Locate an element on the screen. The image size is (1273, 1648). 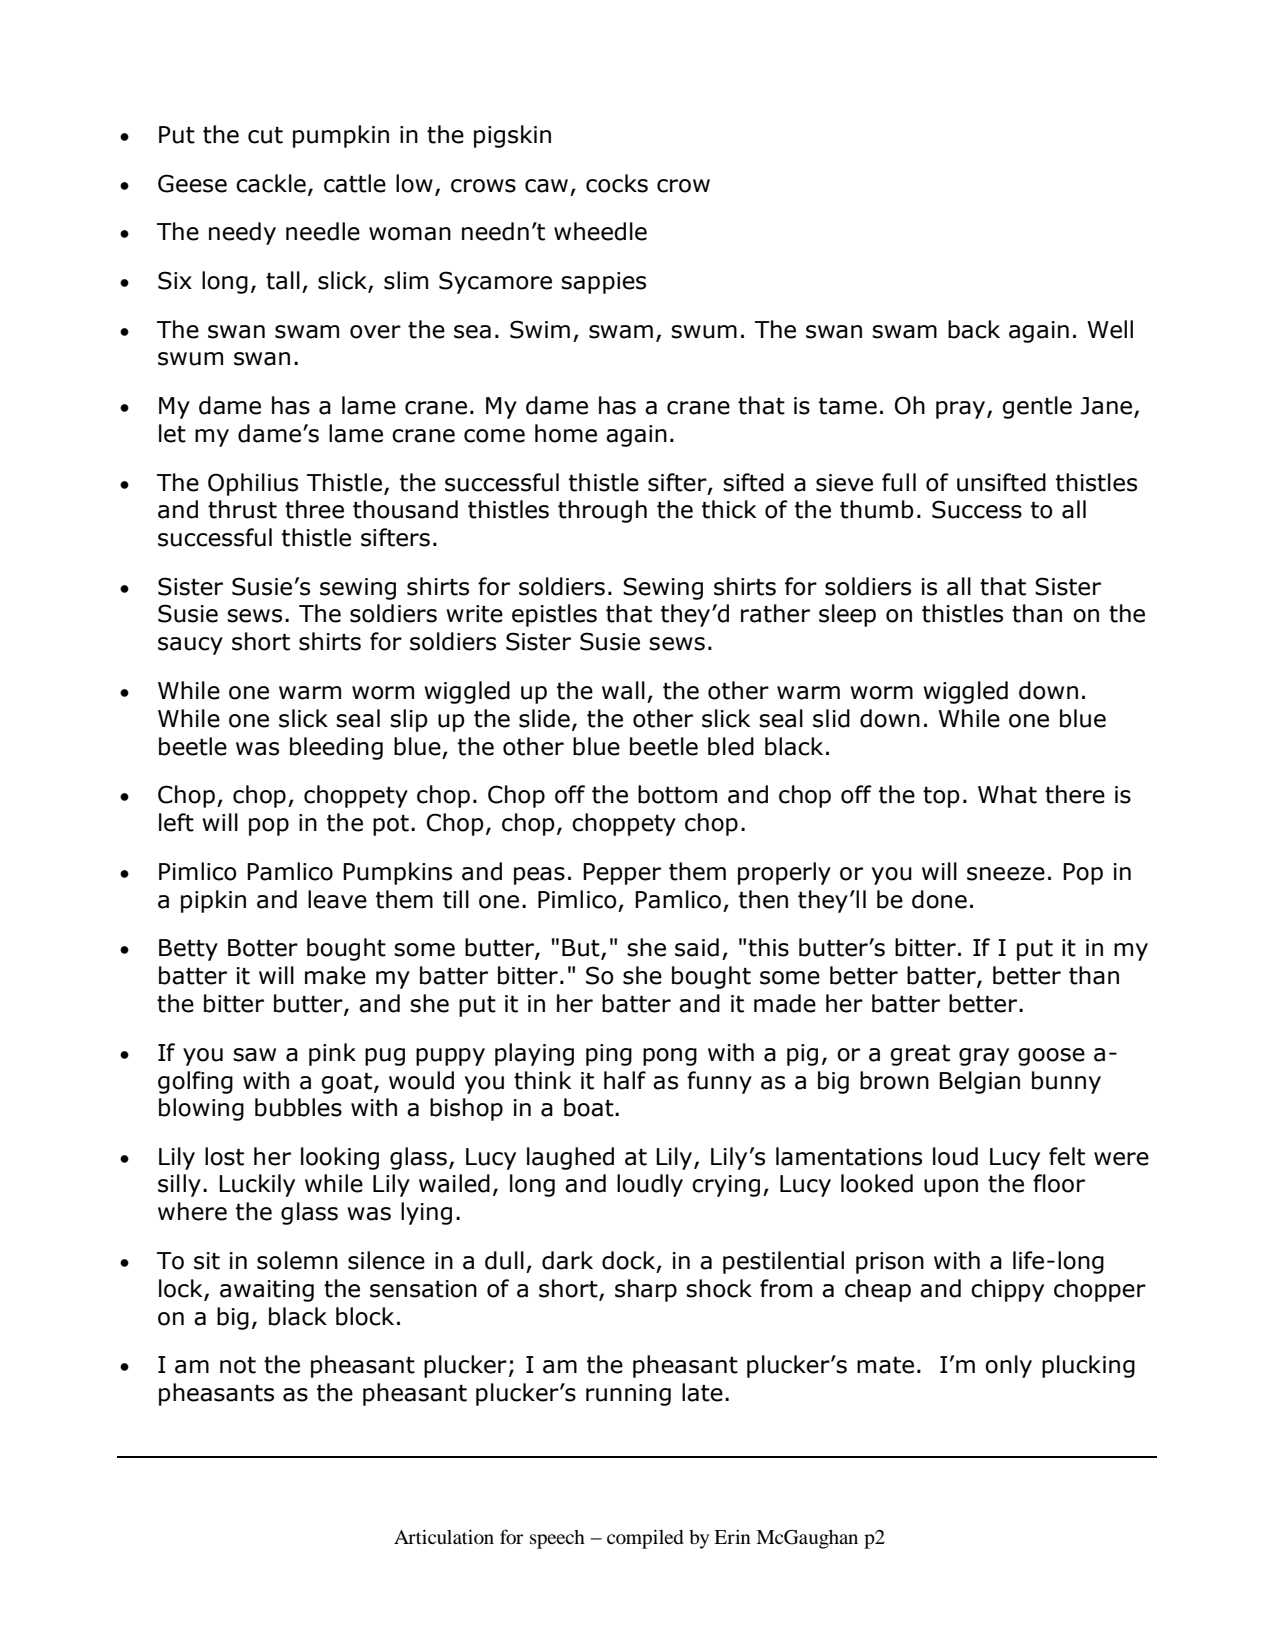
floor is located at coordinates (1059, 1183).
